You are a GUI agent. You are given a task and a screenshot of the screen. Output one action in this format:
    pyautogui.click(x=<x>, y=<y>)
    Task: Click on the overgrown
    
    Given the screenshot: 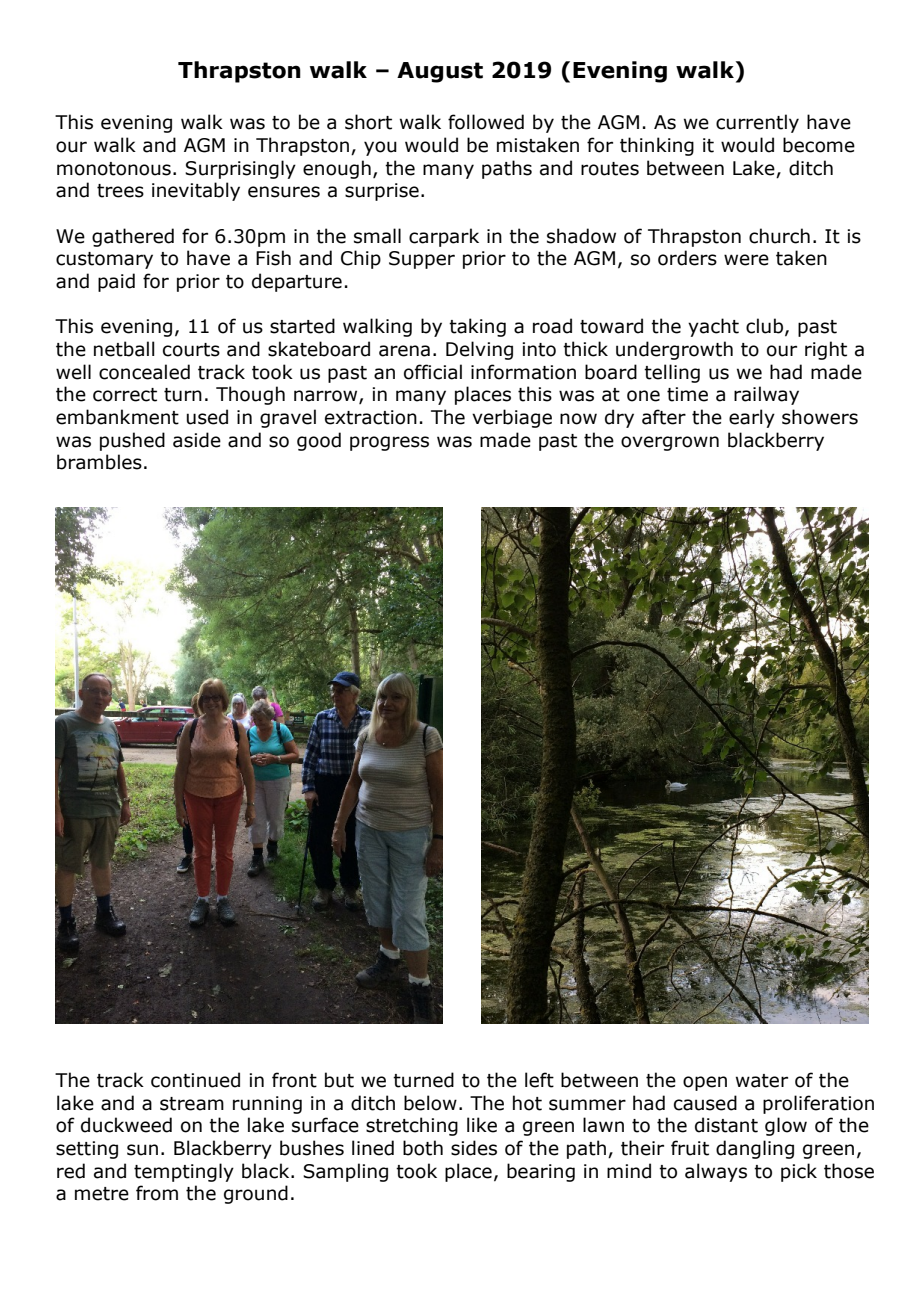 What is the action you would take?
    pyautogui.click(x=670, y=443)
